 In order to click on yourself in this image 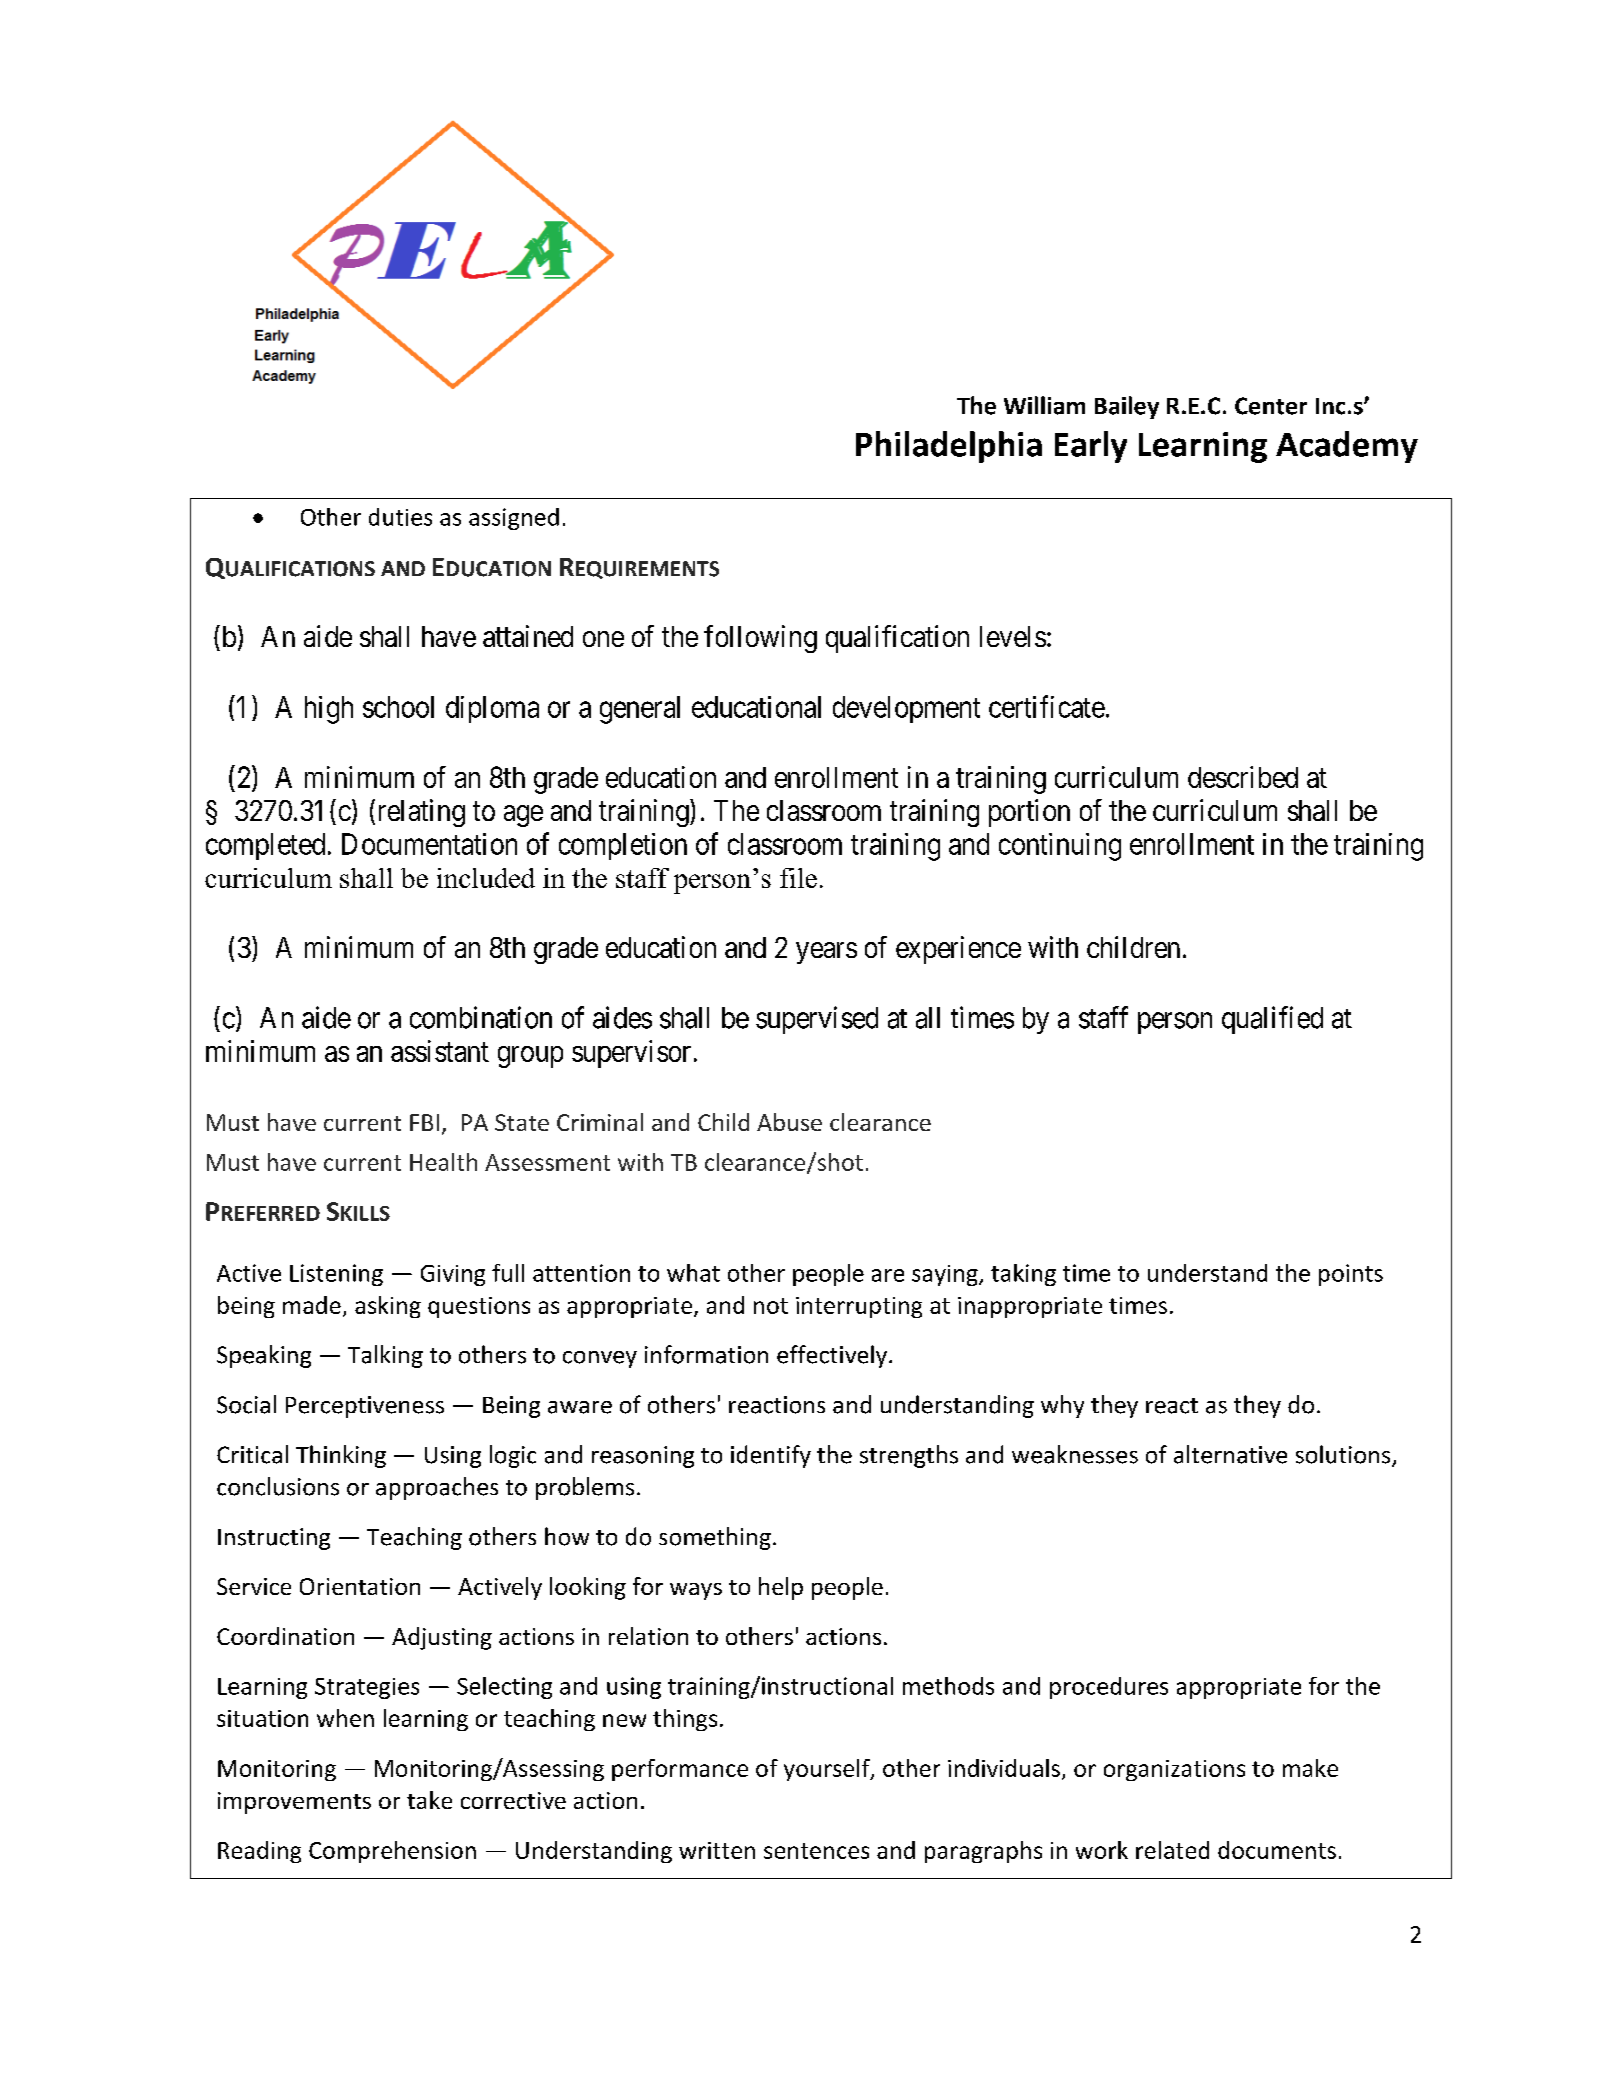, I will do `click(828, 1770)`.
